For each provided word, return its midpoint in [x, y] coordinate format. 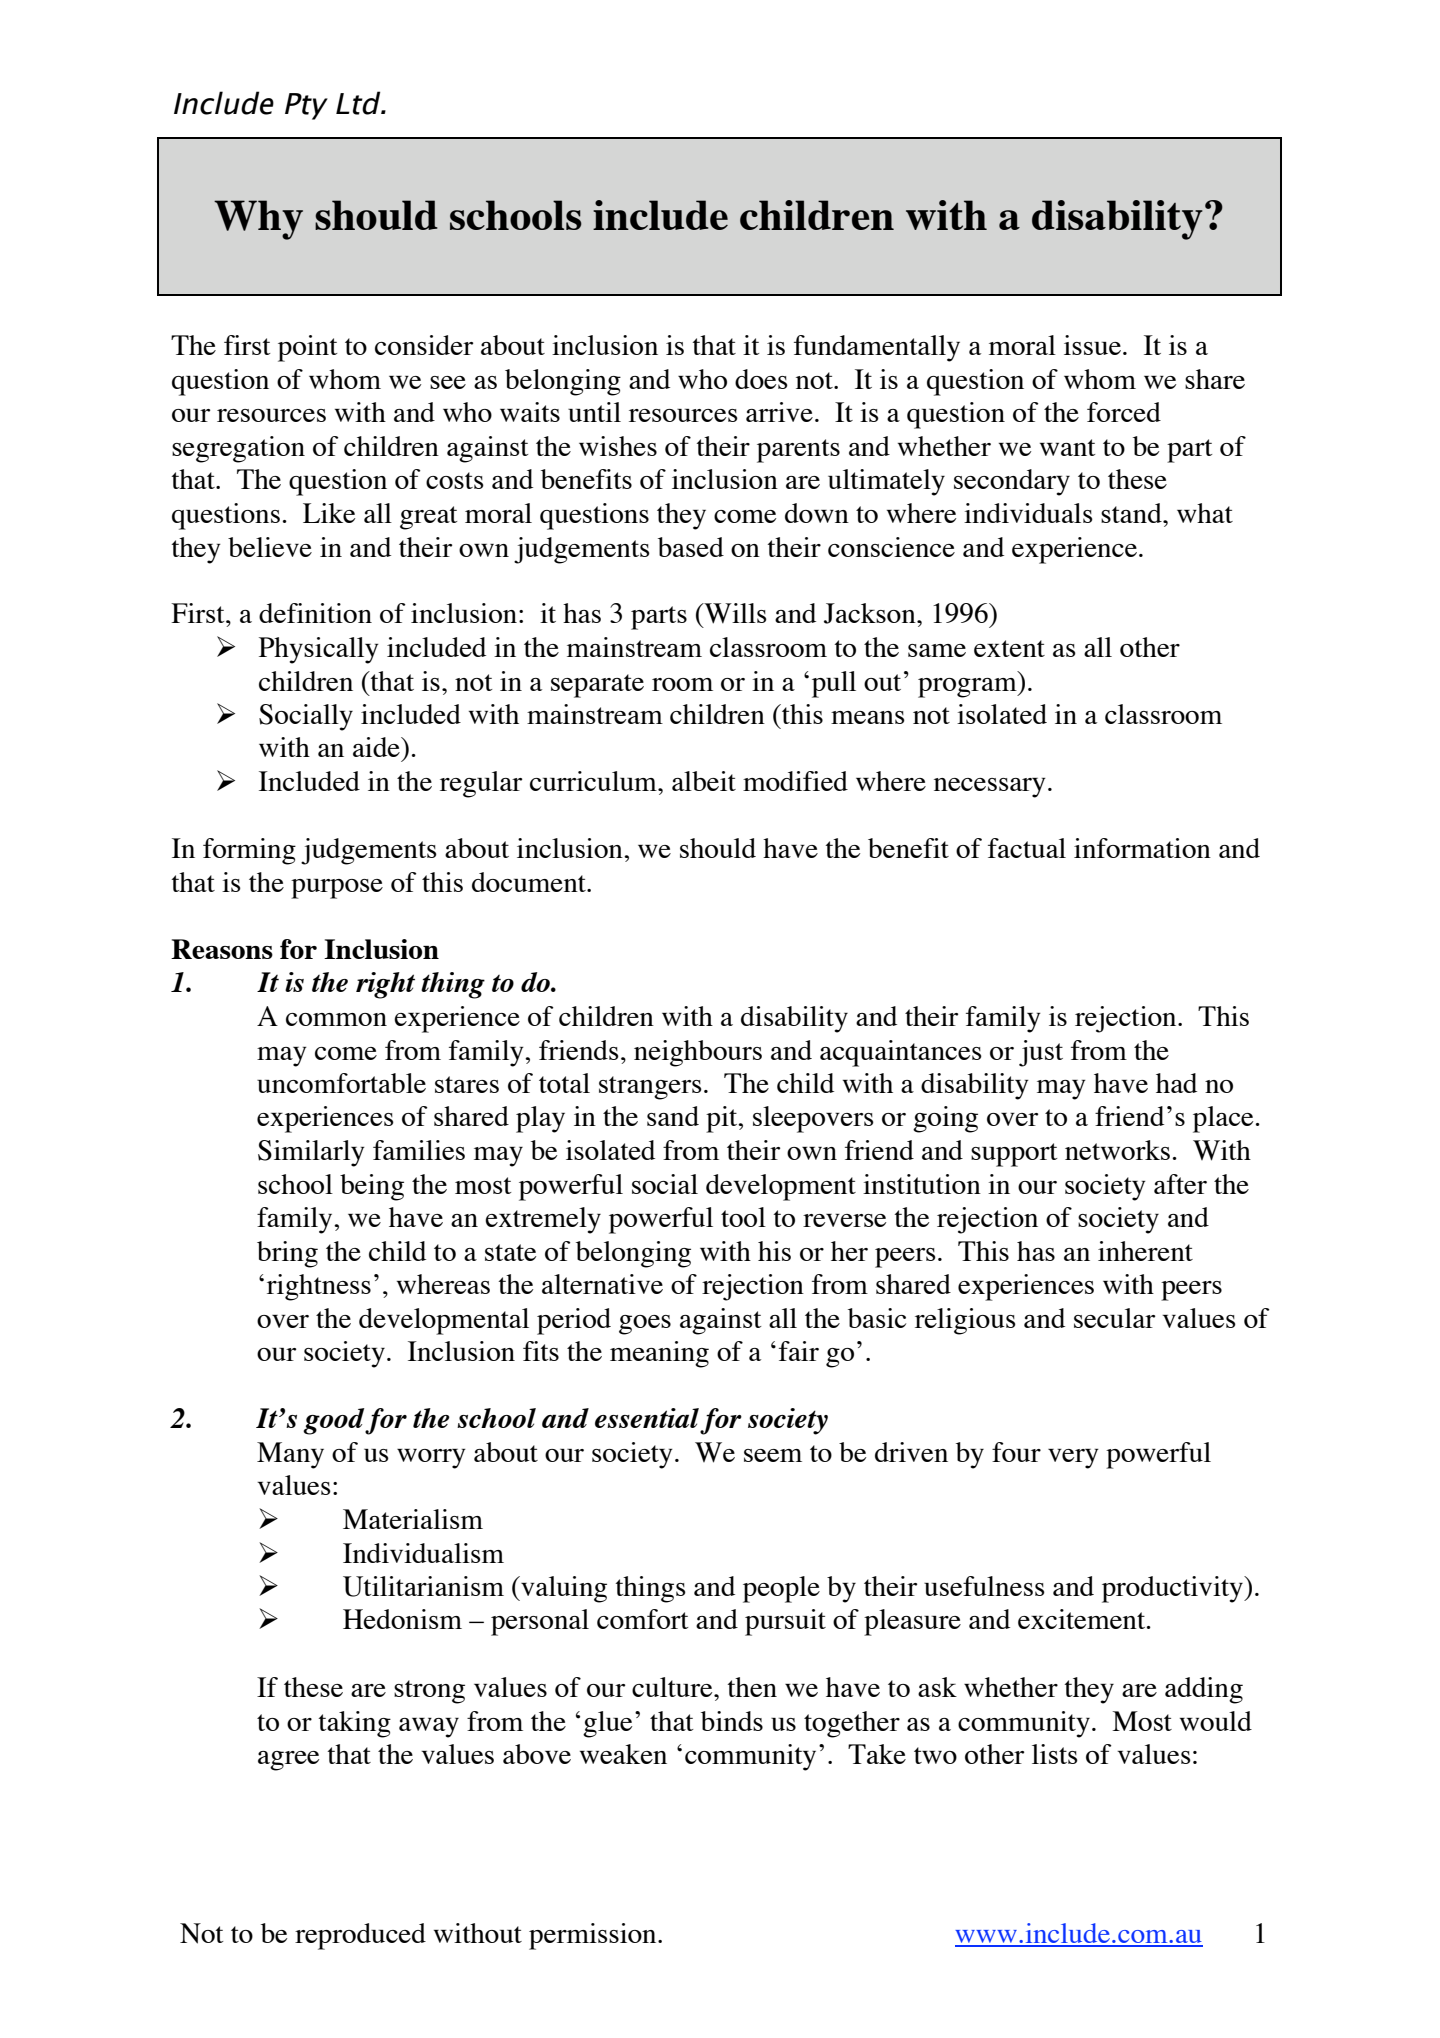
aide [377, 747]
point [307, 348]
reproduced [360, 1936]
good [334, 1421]
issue [1092, 345]
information [1142, 848]
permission [594, 1936]
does [761, 379]
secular [1114, 1318]
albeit [704, 781]
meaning [659, 1354]
